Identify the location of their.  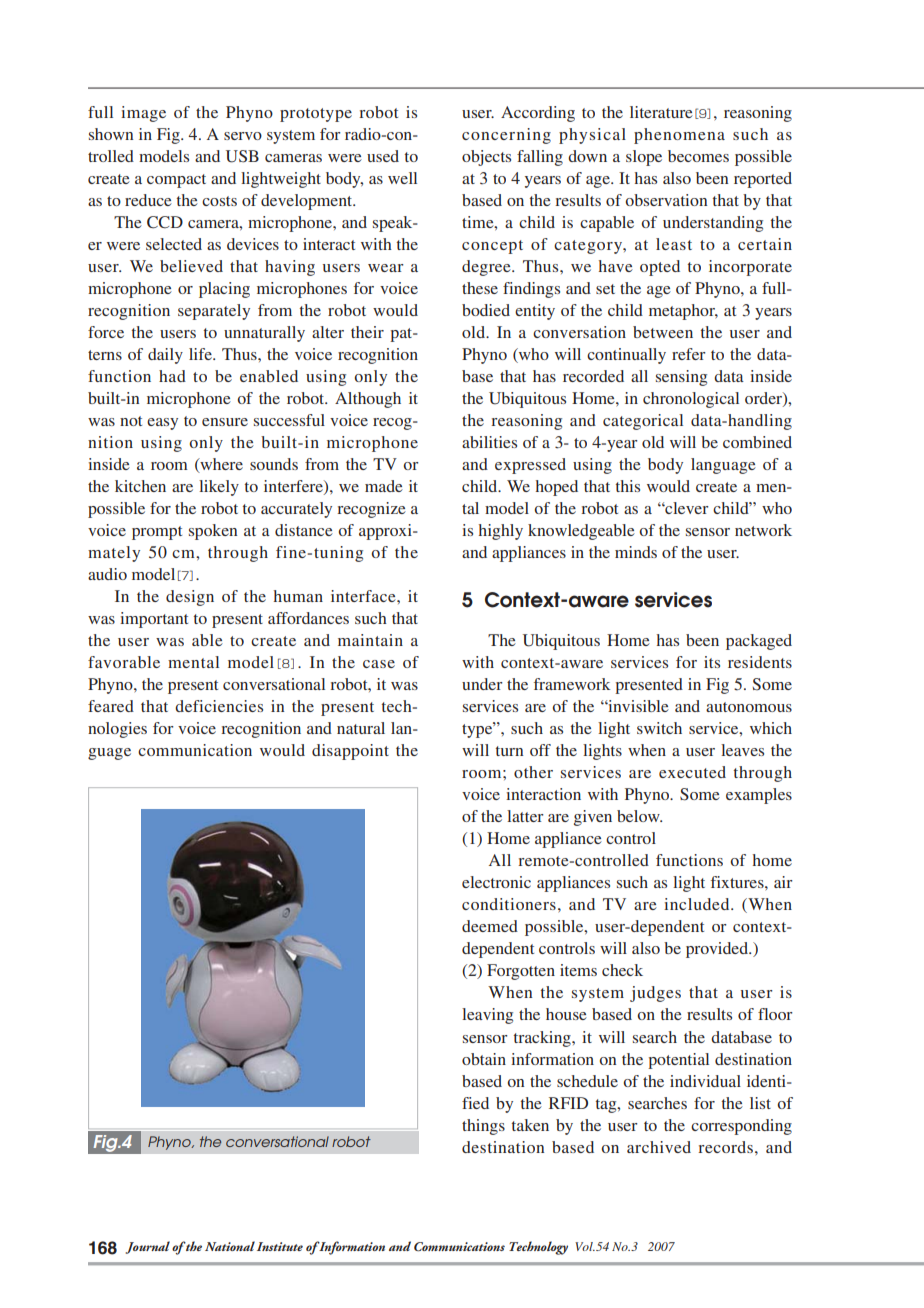
(367, 332).
